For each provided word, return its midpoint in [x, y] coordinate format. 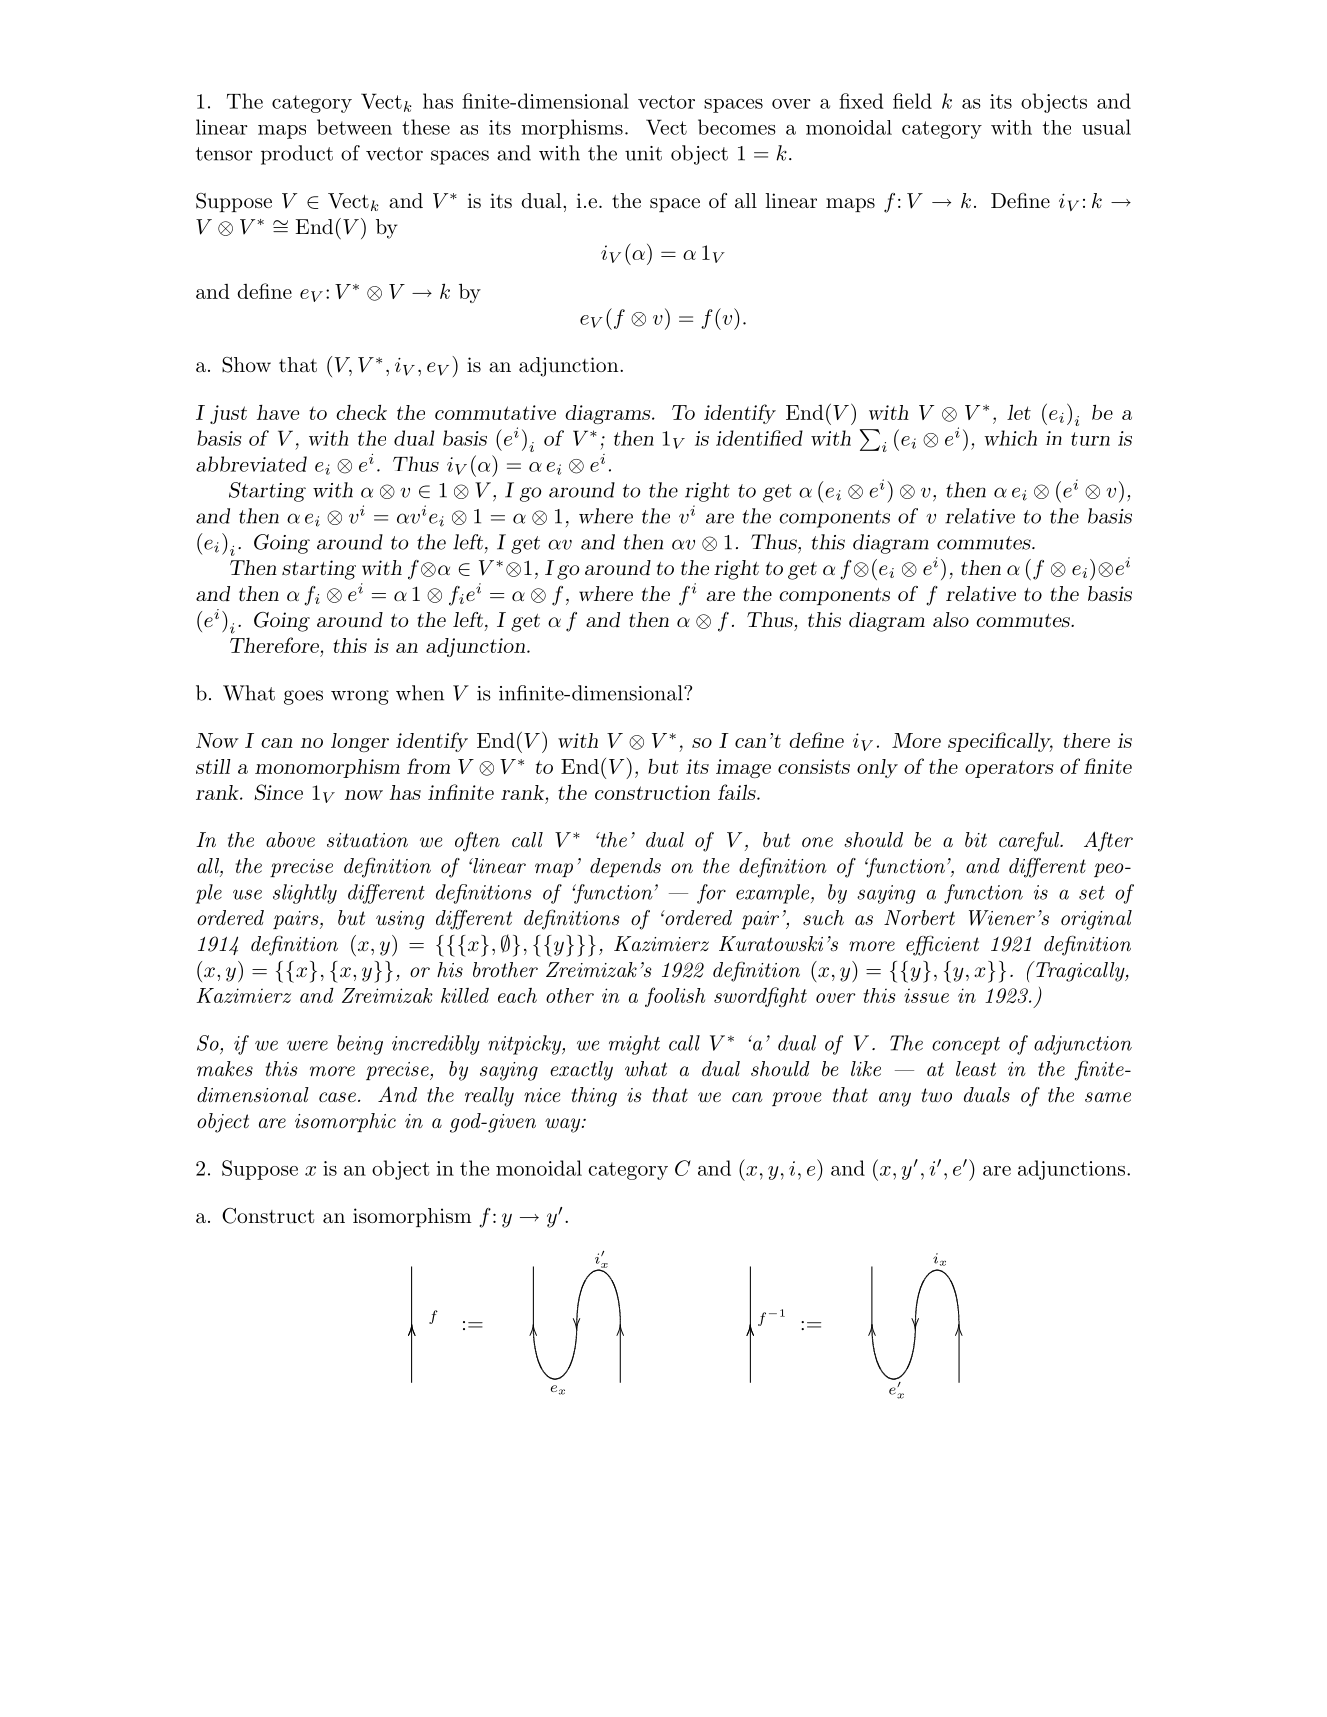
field [912, 101]
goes [303, 697]
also [951, 619]
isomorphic [345, 1122]
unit [643, 153]
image [743, 768]
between [354, 127]
